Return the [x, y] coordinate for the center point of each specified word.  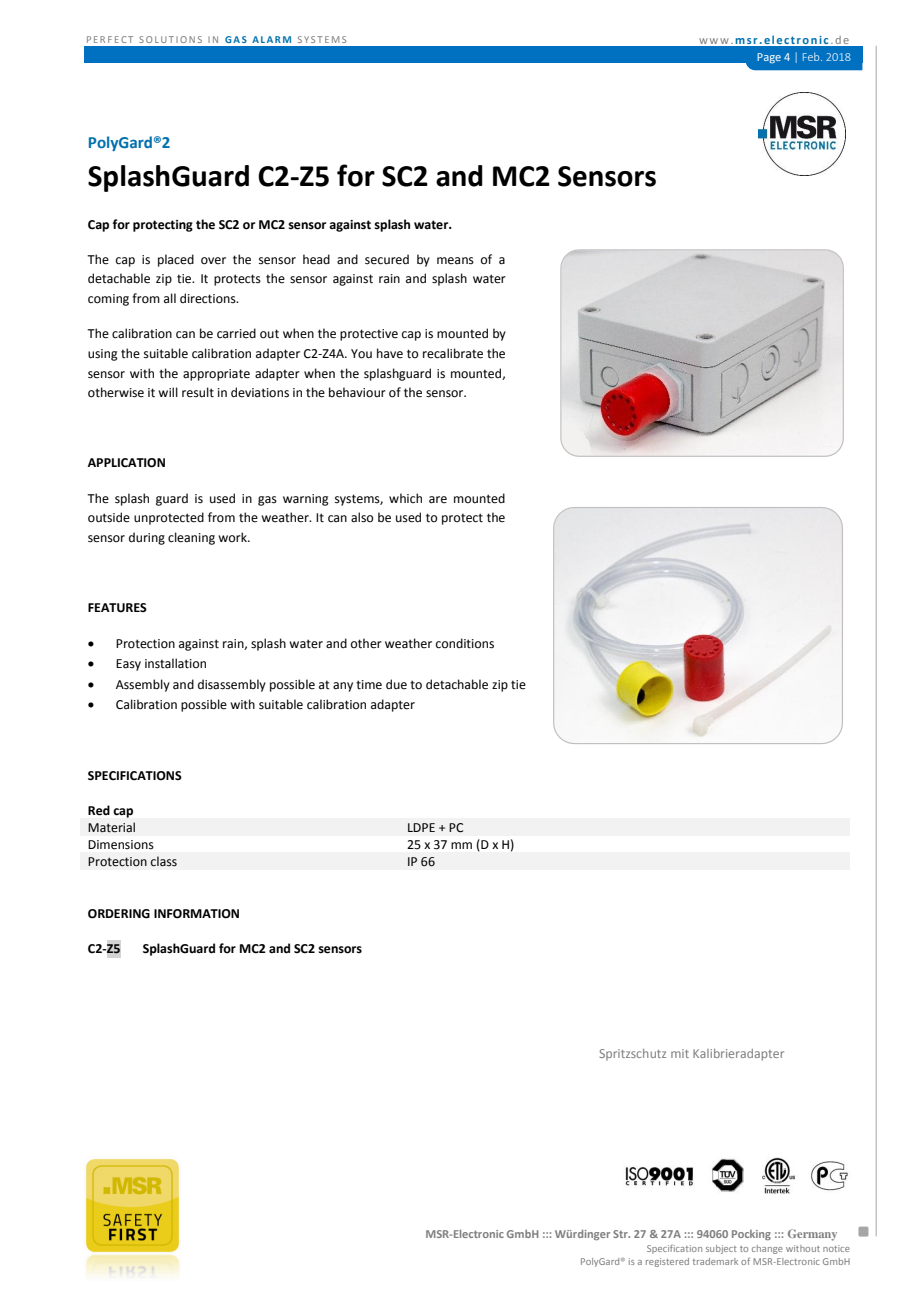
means [455, 261]
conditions [465, 643]
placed [176, 260]
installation [175, 663]
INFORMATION [196, 914]
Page [769, 58]
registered [667, 1262]
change [767, 1249]
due [396, 684]
